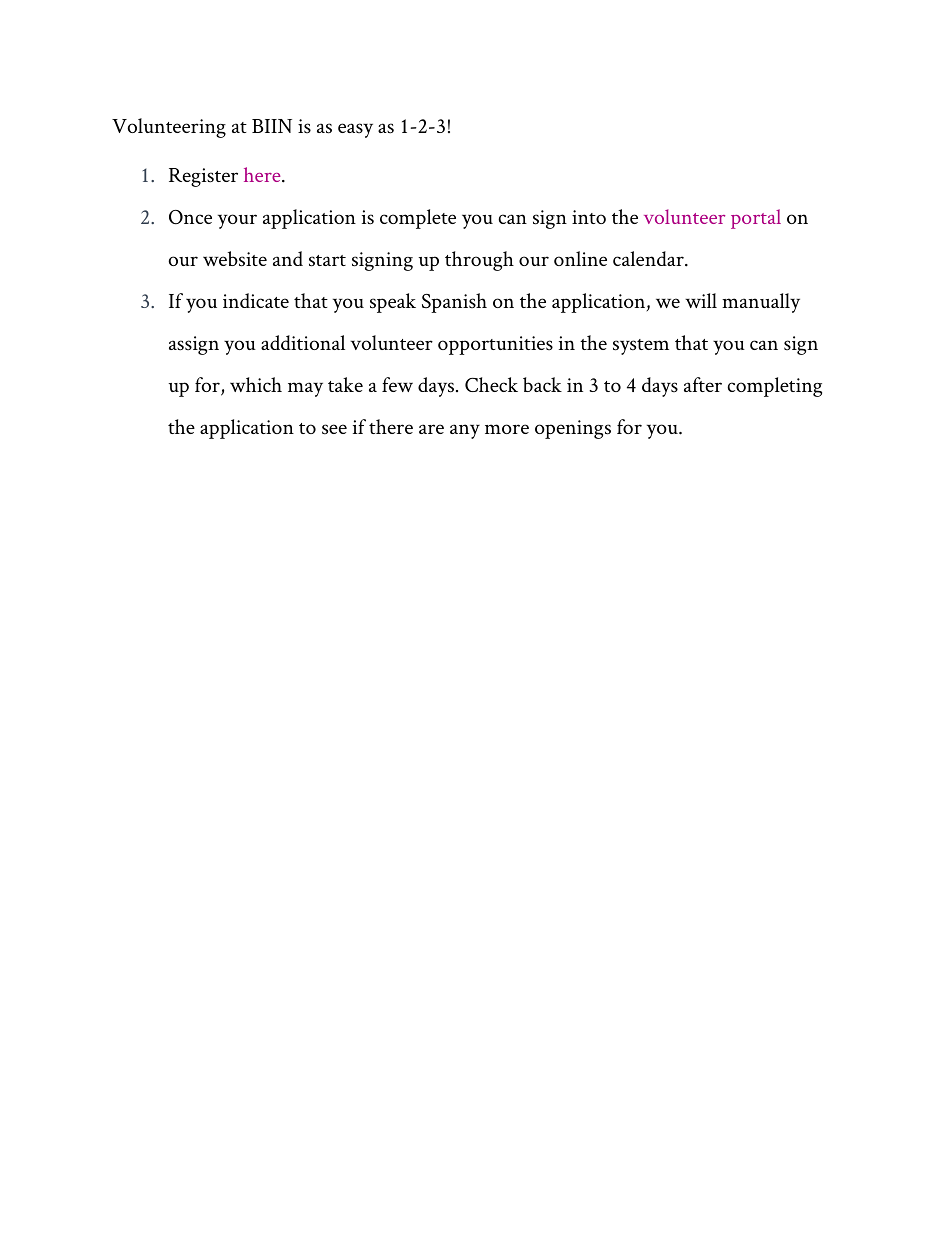 The height and width of the document is (1233, 952). What do you see at coordinates (701, 300) in the document?
I see `will` at bounding box center [701, 300].
